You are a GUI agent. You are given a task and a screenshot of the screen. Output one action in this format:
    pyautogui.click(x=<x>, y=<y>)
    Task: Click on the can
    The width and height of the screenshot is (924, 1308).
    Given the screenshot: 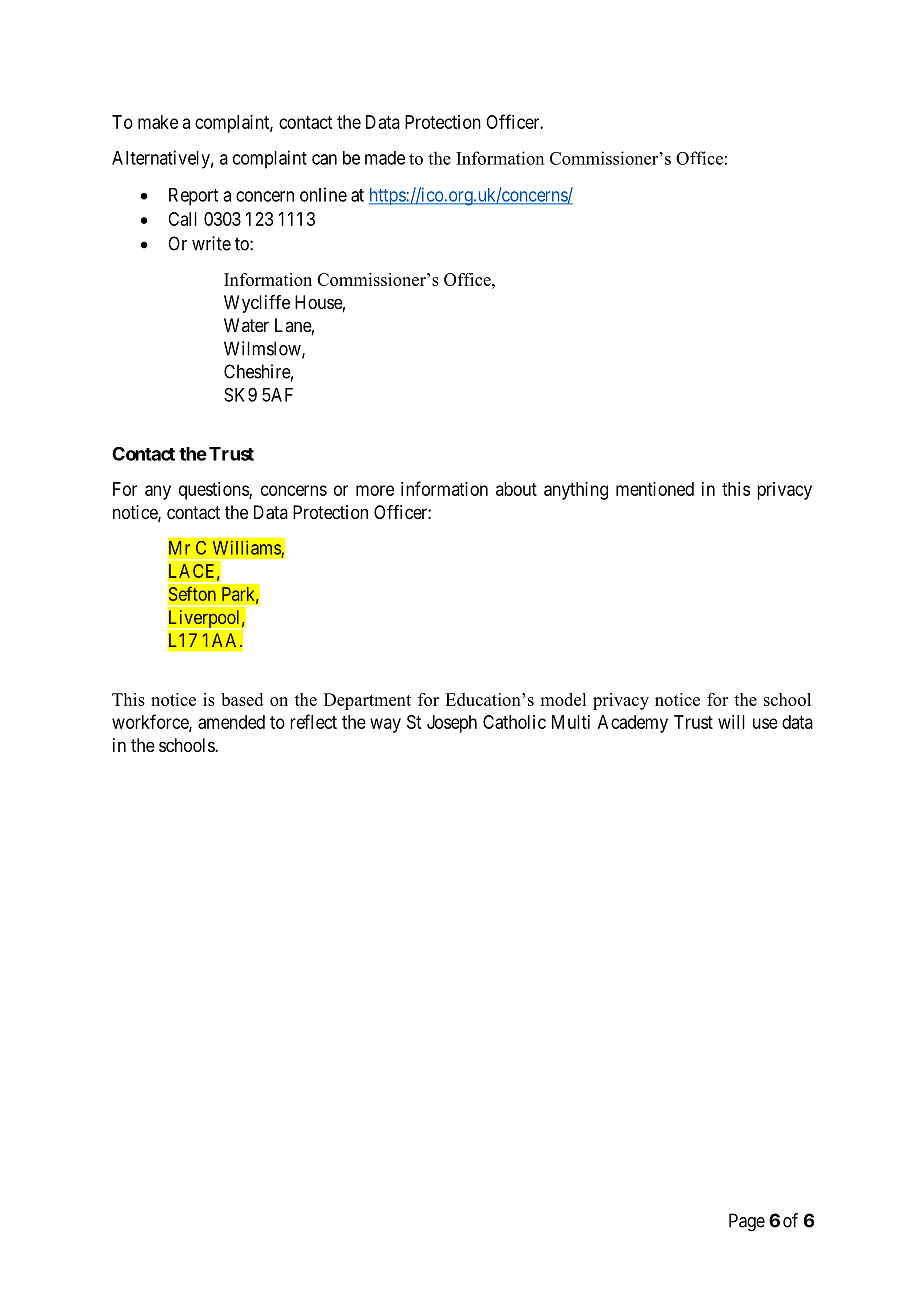 What is the action you would take?
    pyautogui.click(x=324, y=159)
